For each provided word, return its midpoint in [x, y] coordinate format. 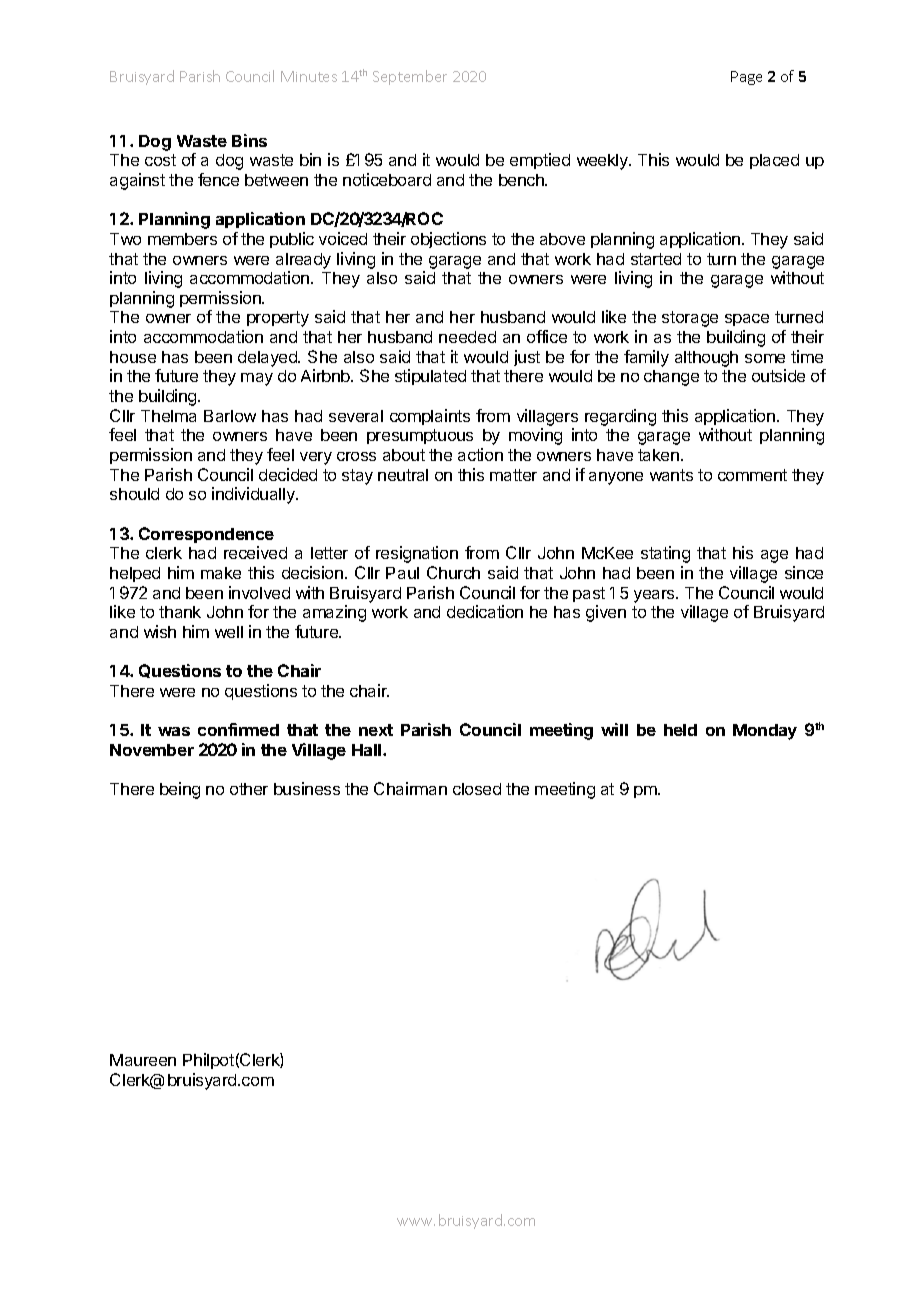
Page [746, 78]
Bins [249, 140]
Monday [765, 732]
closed [477, 789]
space [747, 320]
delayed [268, 359]
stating [665, 554]
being [180, 790]
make [221, 573]
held [680, 730]
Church [453, 572]
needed [467, 337]
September [410, 77]
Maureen [143, 1060]
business [307, 788]
